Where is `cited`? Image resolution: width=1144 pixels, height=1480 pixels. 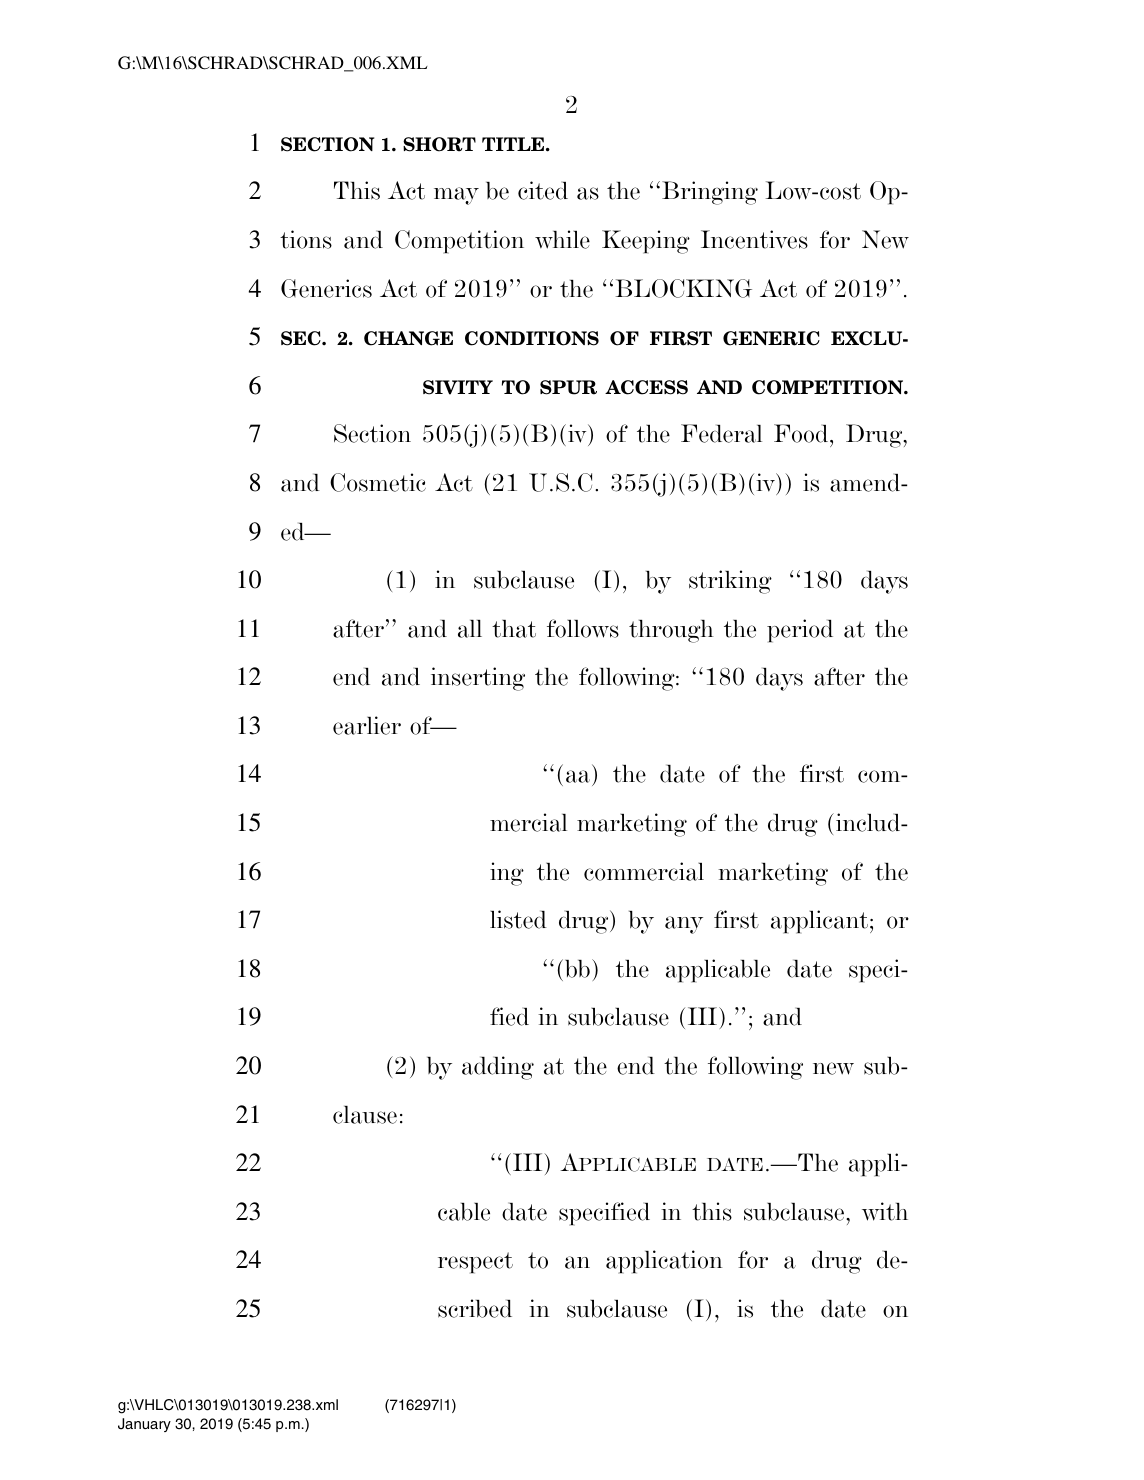
cited is located at coordinates (543, 190).
